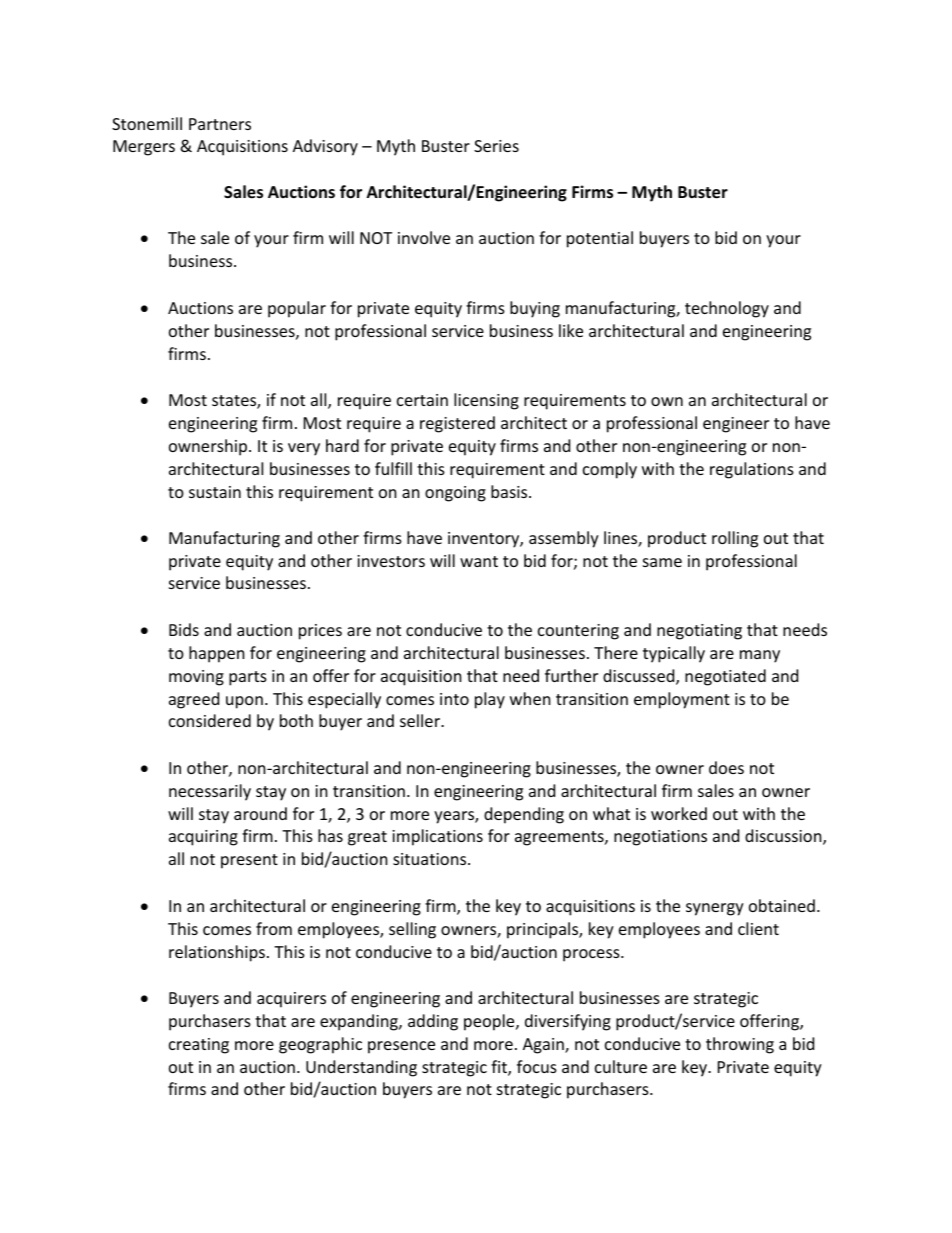 The image size is (952, 1233). Describe the element at coordinates (600, 239) in the screenshot. I see `potential` at that location.
